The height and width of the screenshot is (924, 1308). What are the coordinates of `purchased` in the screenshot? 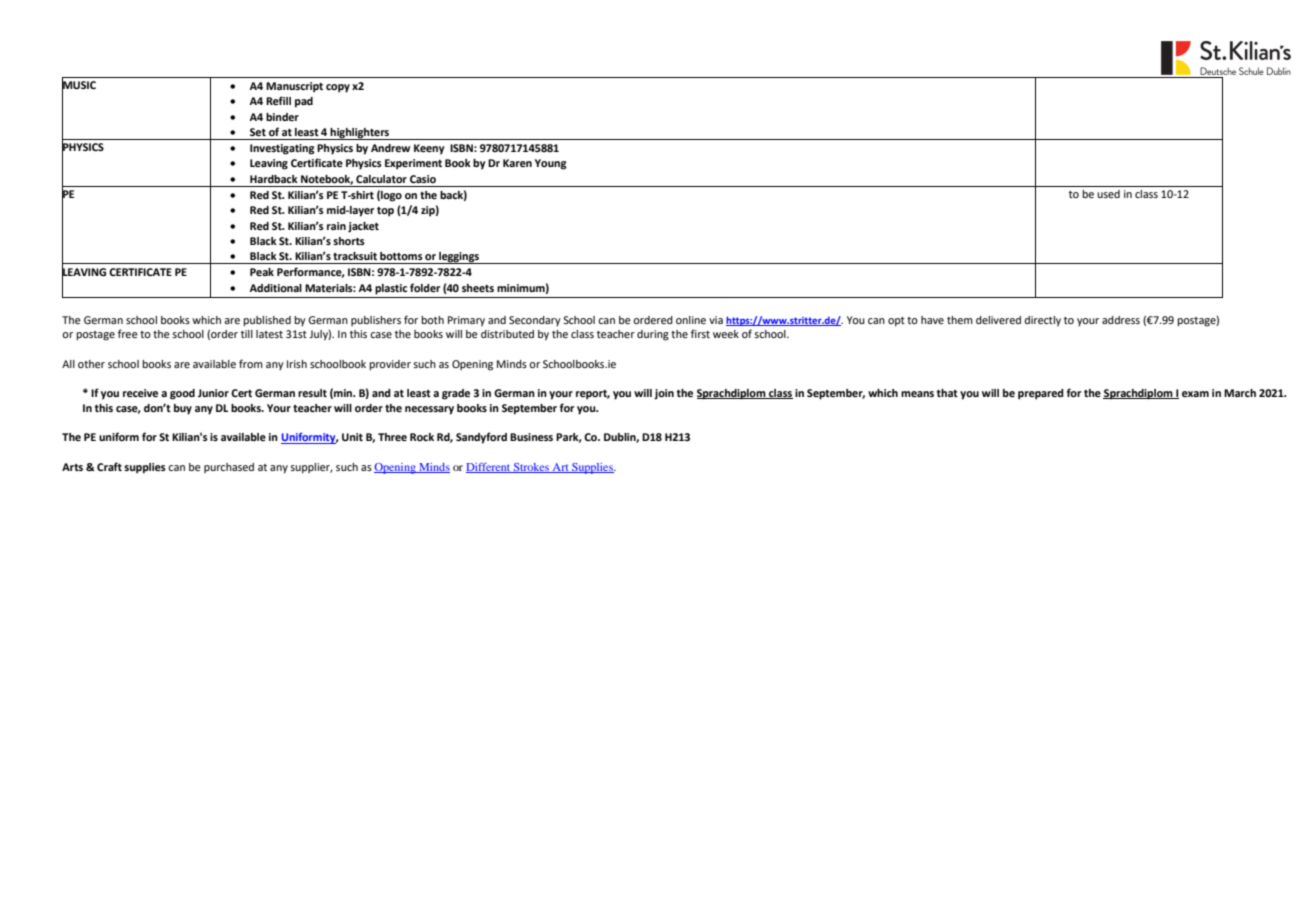 It's located at (229, 468).
